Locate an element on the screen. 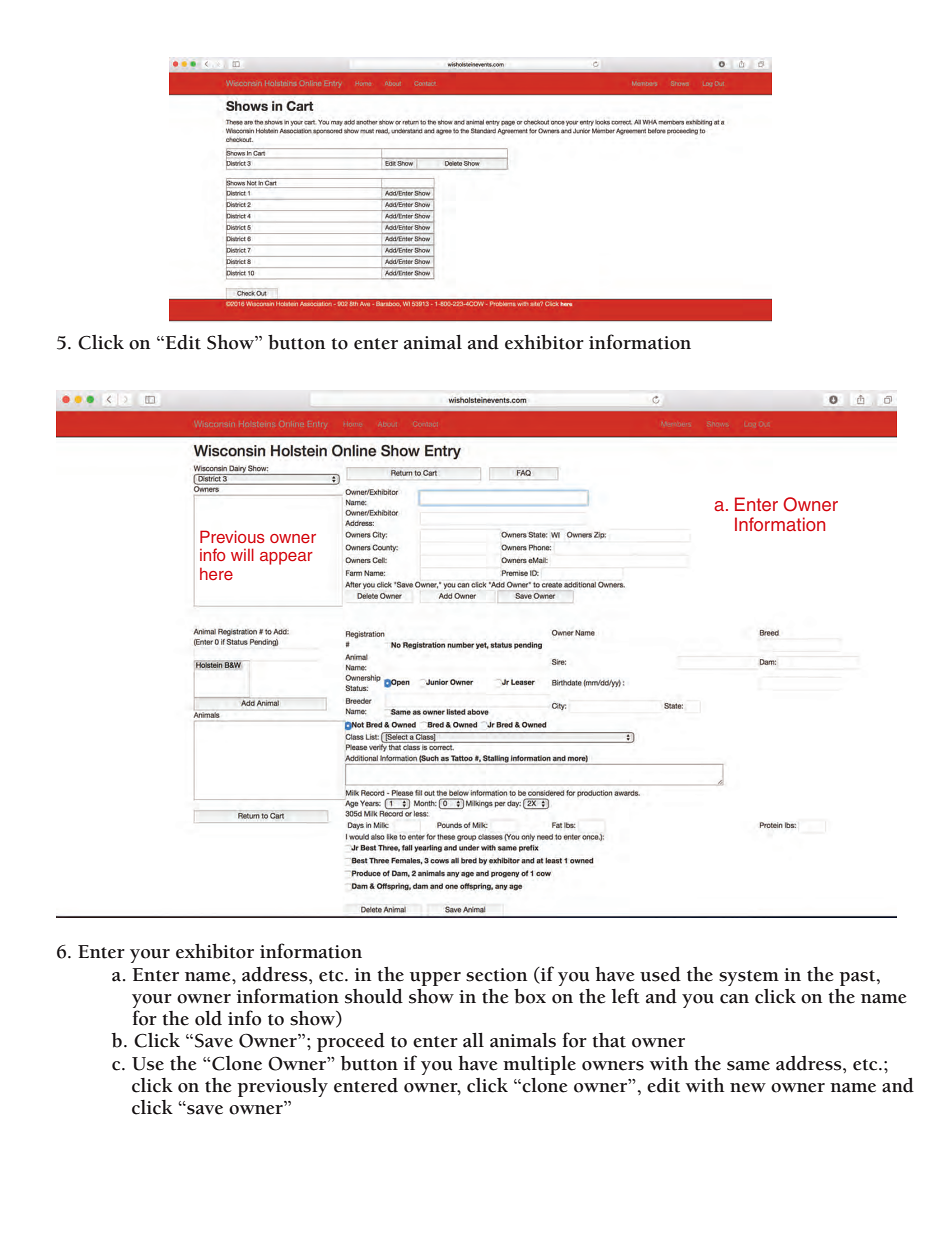 This screenshot has height=1233, width=952. section is located at coordinates (496, 975).
